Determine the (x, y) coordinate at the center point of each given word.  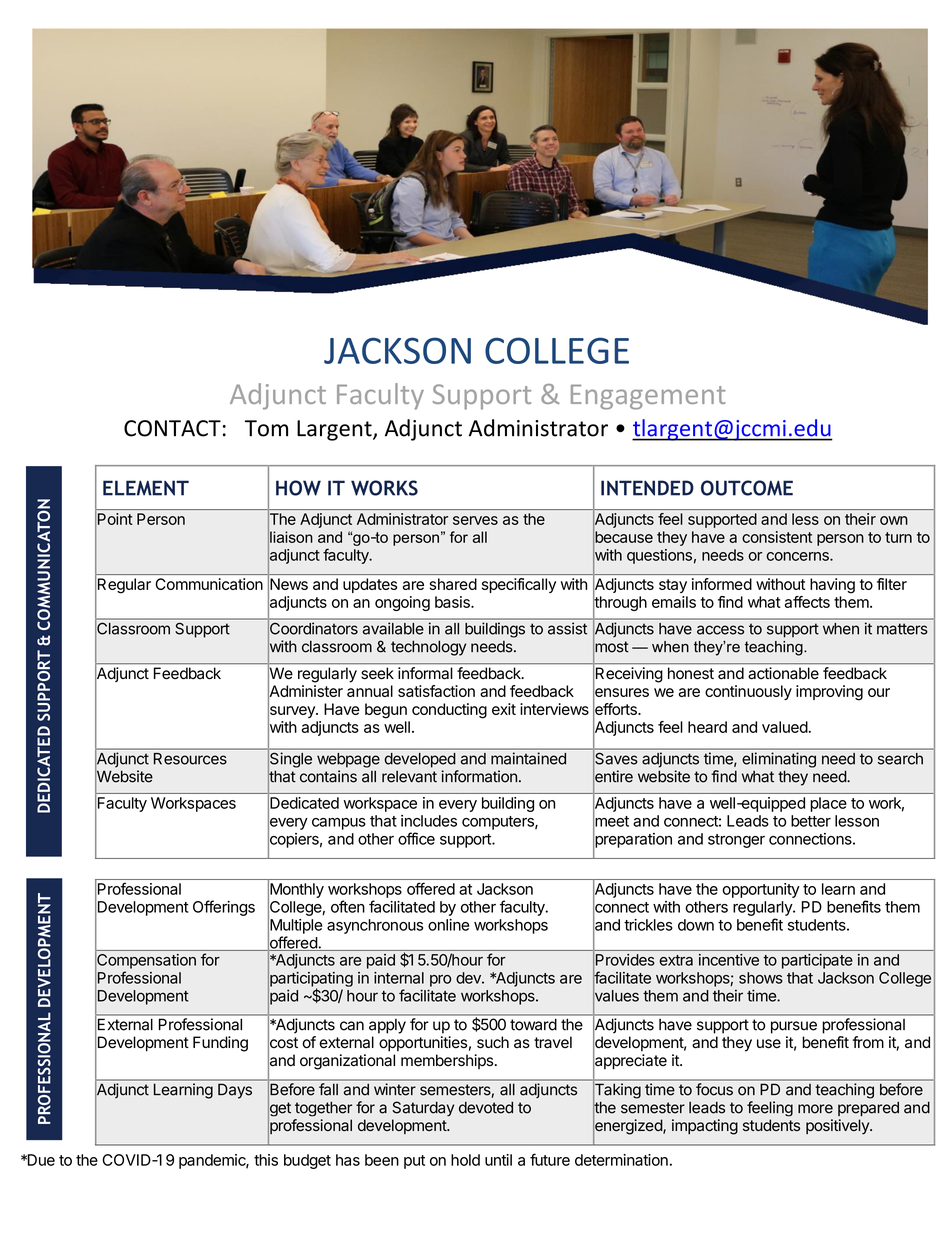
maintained (528, 758)
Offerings (224, 908)
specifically (519, 585)
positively (838, 1127)
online (448, 925)
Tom (266, 428)
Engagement (648, 397)
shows (761, 978)
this (266, 1160)
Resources (190, 759)
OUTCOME (747, 488)
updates (370, 585)
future (550, 1159)
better (811, 821)
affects (807, 602)
